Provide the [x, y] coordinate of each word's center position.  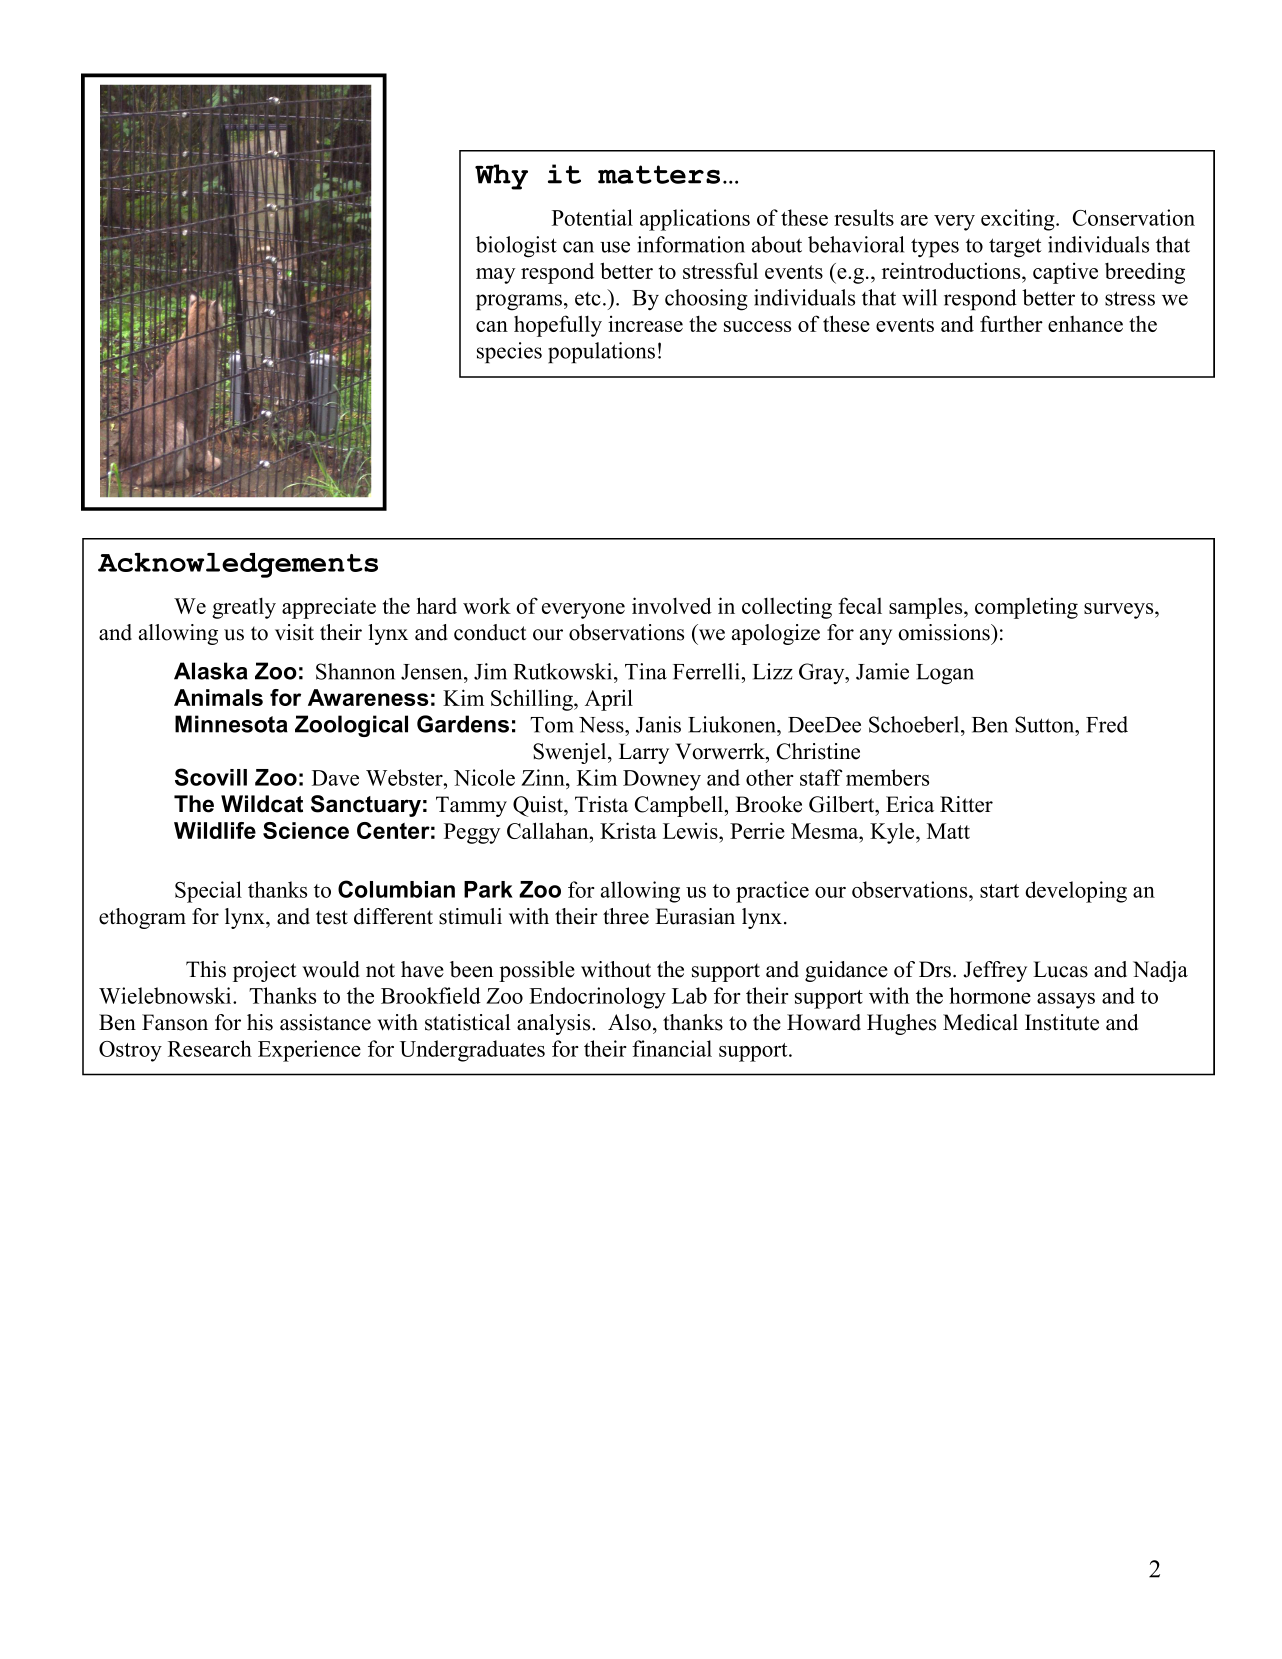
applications [695, 220]
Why [501, 177]
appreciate [329, 608]
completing [1026, 608]
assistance [325, 1022]
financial [672, 1048]
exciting [1019, 220]
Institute [1062, 1022]
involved [672, 605]
